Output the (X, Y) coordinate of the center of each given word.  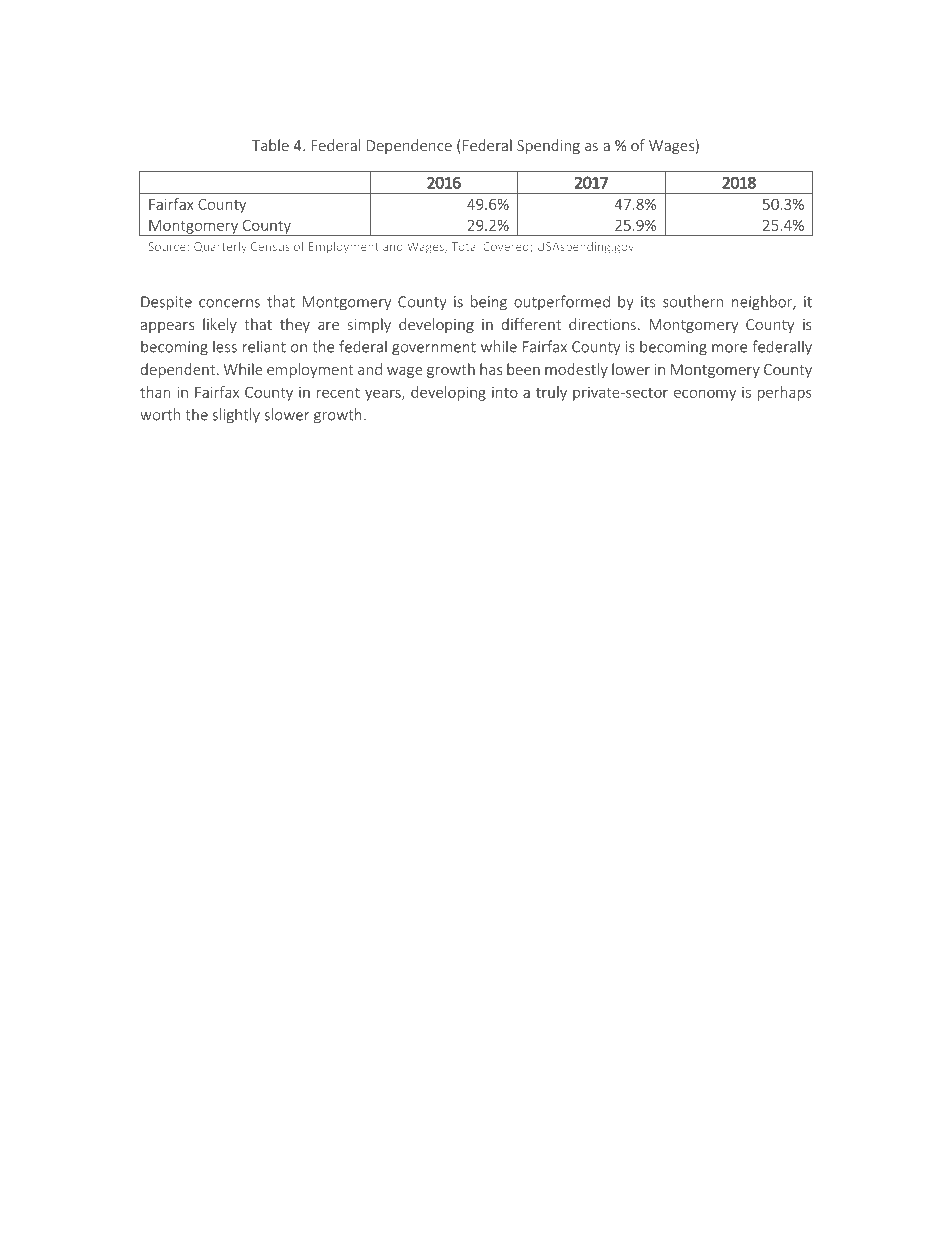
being (489, 303)
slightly (236, 416)
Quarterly (220, 247)
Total (465, 246)
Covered (507, 247)
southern (693, 301)
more (729, 348)
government (434, 349)
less (225, 346)
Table (270, 145)
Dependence (409, 146)
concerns (229, 303)
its (648, 302)
